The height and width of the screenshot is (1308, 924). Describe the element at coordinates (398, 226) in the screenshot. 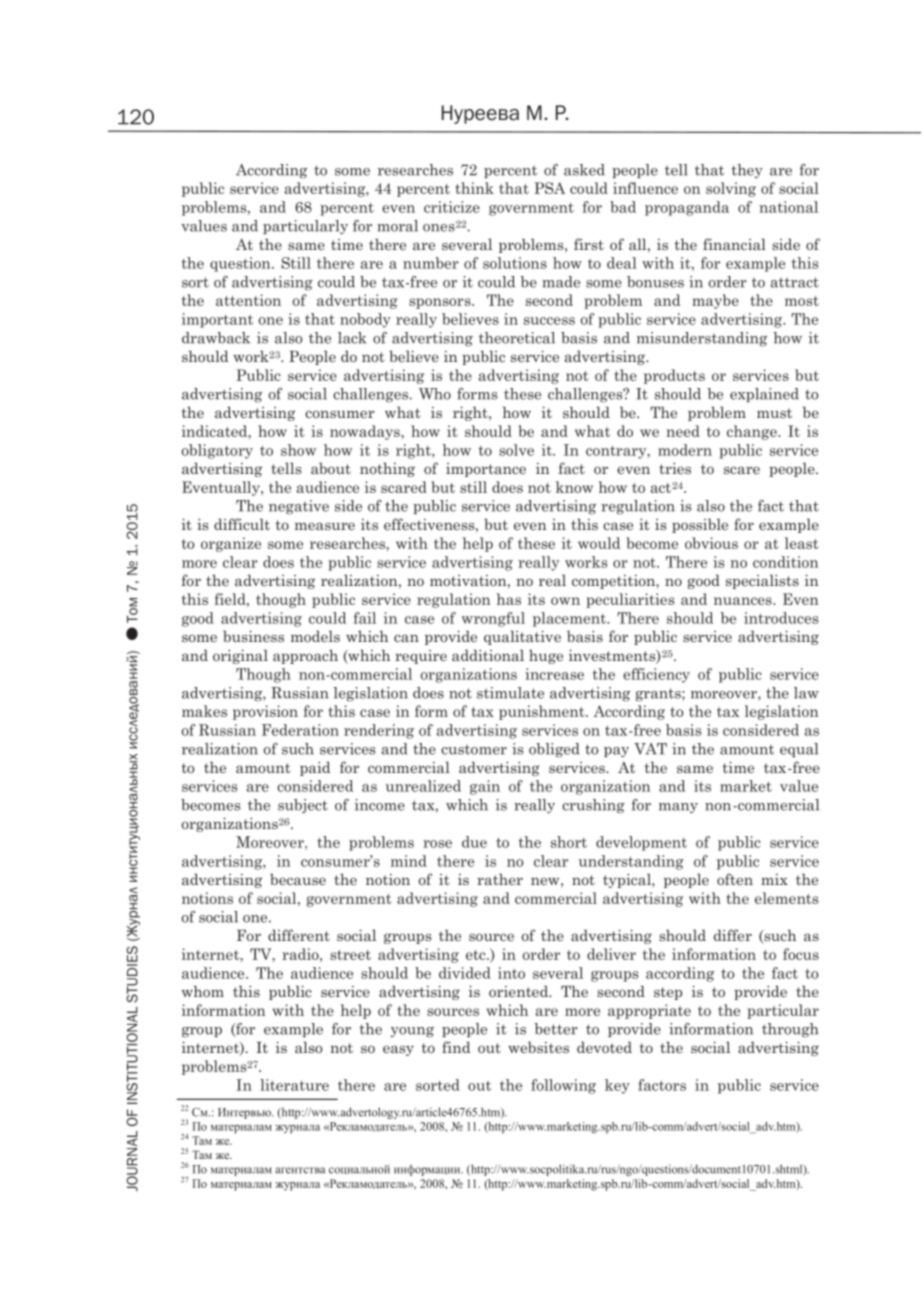

I see `moral` at that location.
